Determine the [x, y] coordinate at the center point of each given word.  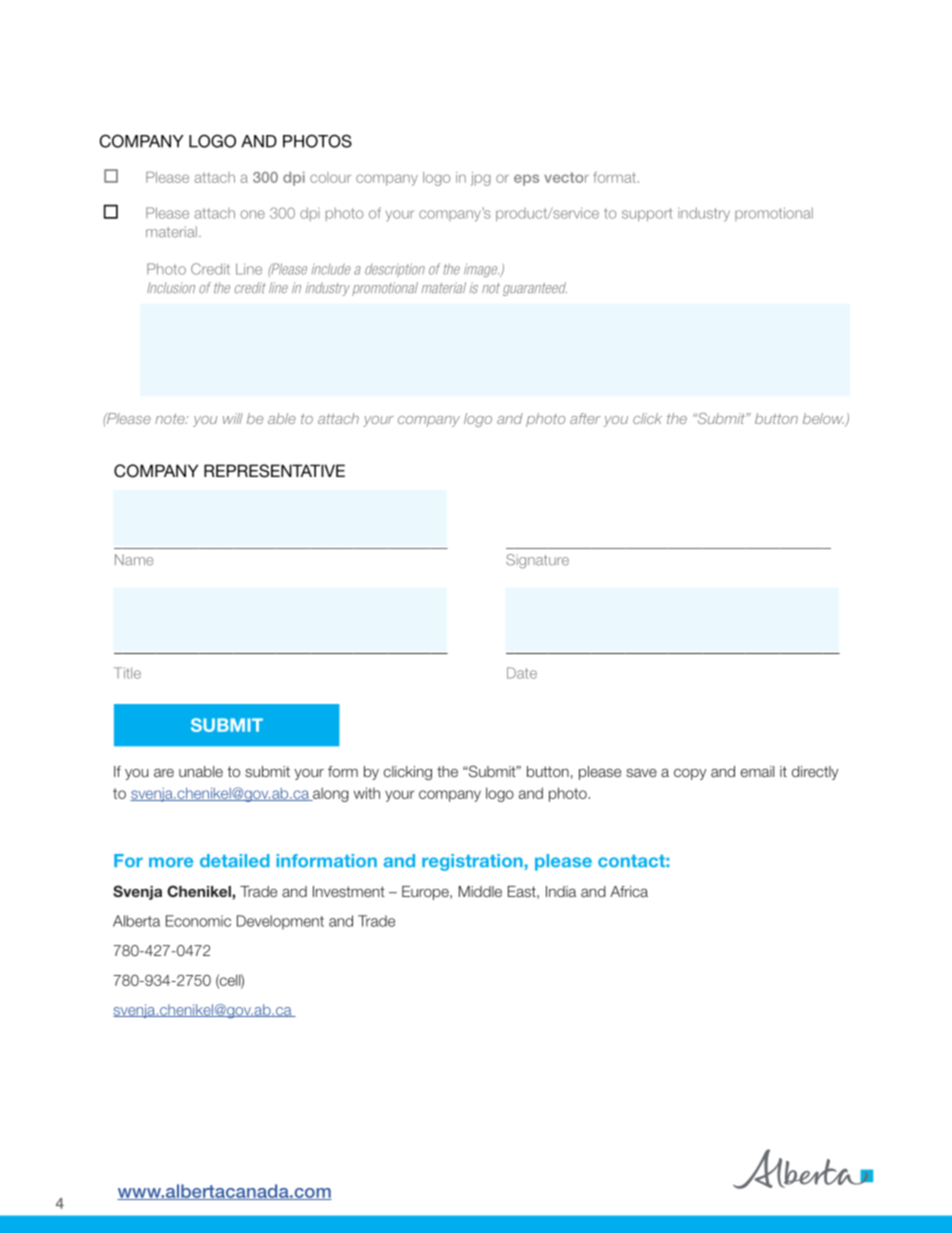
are [164, 772]
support [647, 215]
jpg [481, 179]
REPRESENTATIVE [274, 471]
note [171, 418]
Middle [480, 891]
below [824, 420]
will [233, 418]
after [585, 418]
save [641, 772]
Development [280, 922]
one [252, 214]
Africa [629, 891]
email [757, 771]
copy [690, 774]
